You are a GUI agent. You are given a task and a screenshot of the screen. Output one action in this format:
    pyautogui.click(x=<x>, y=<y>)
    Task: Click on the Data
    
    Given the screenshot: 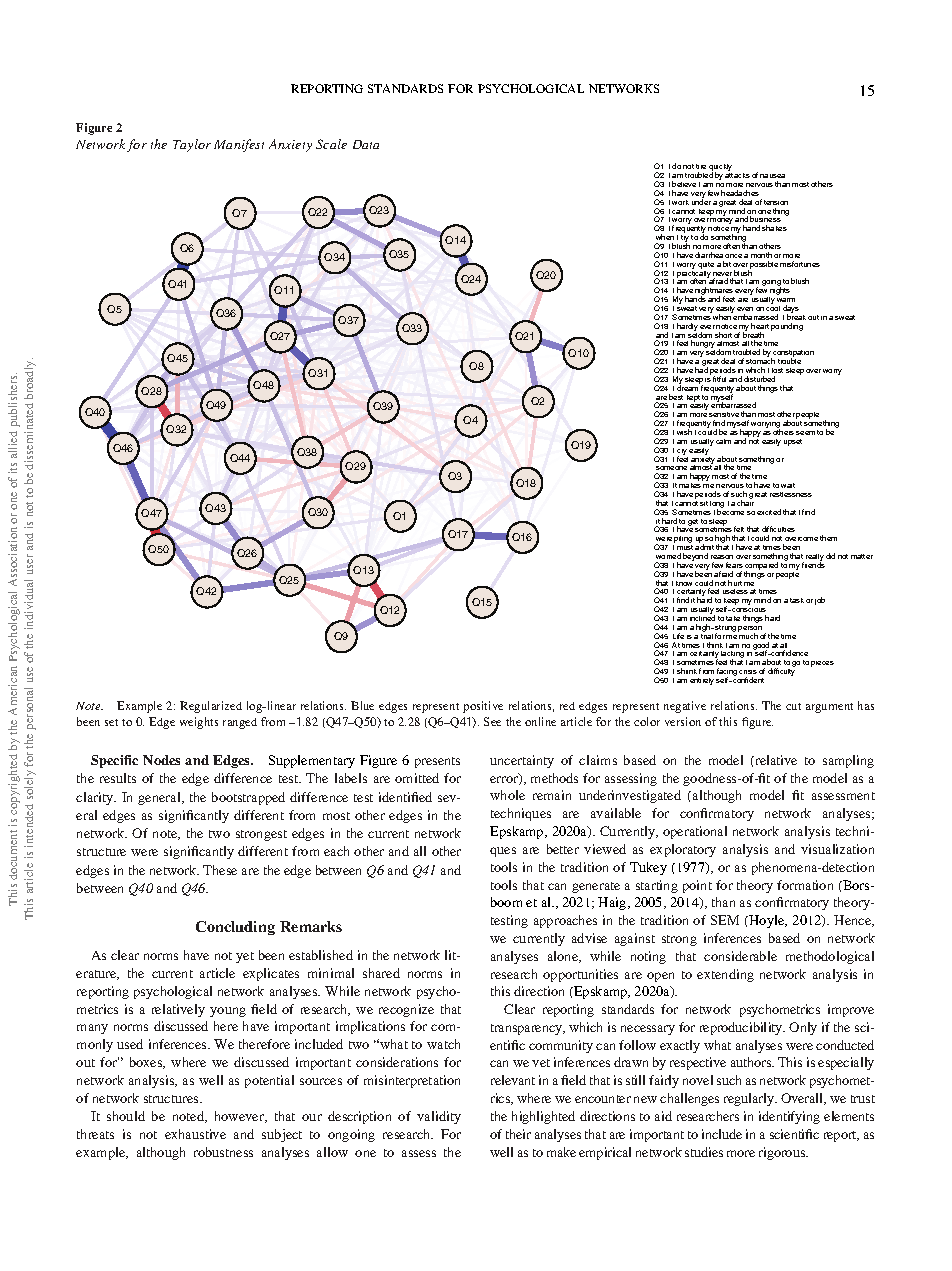 What is the action you would take?
    pyautogui.click(x=366, y=144)
